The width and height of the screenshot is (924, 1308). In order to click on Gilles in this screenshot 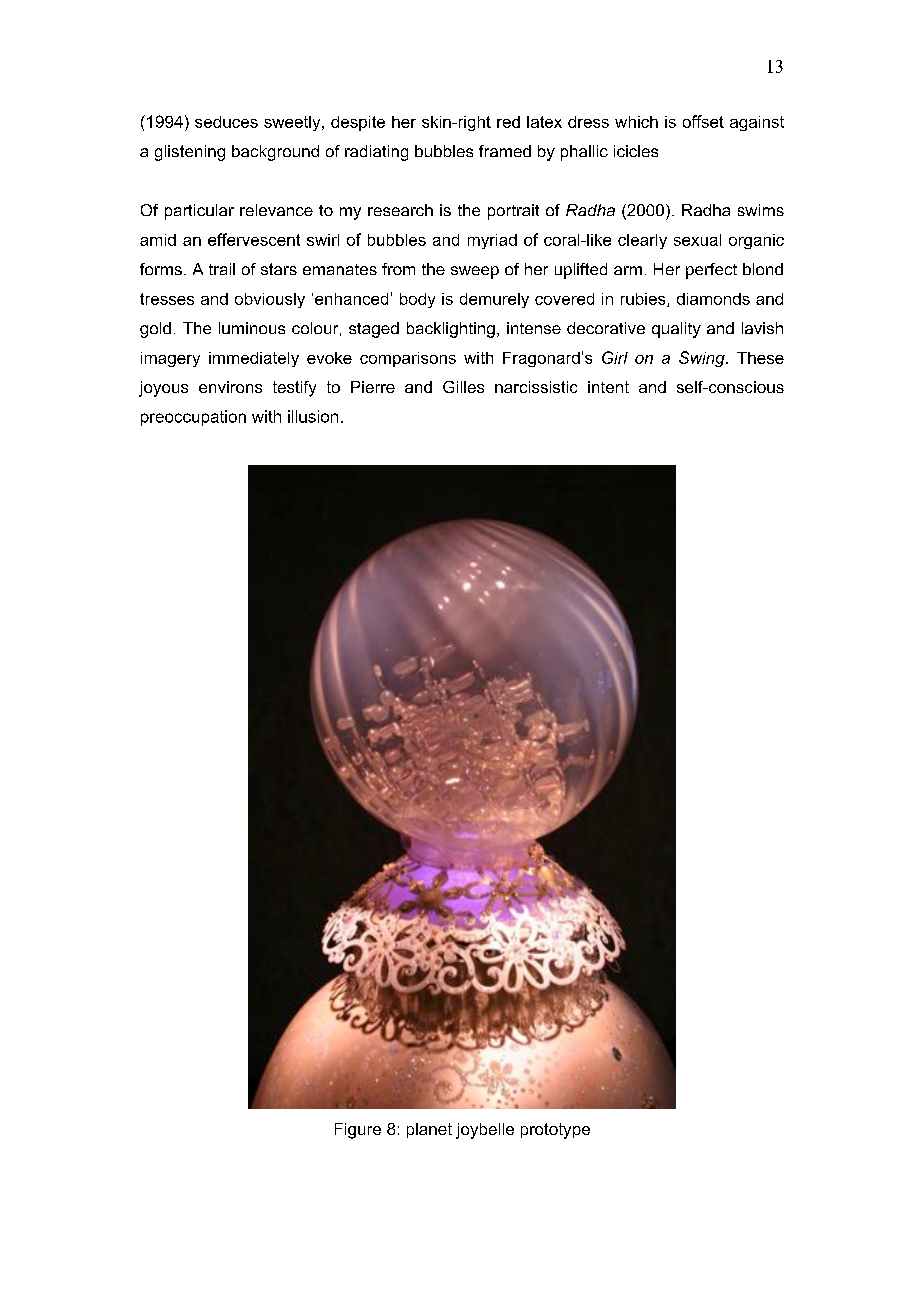, I will do `click(463, 387)`.
